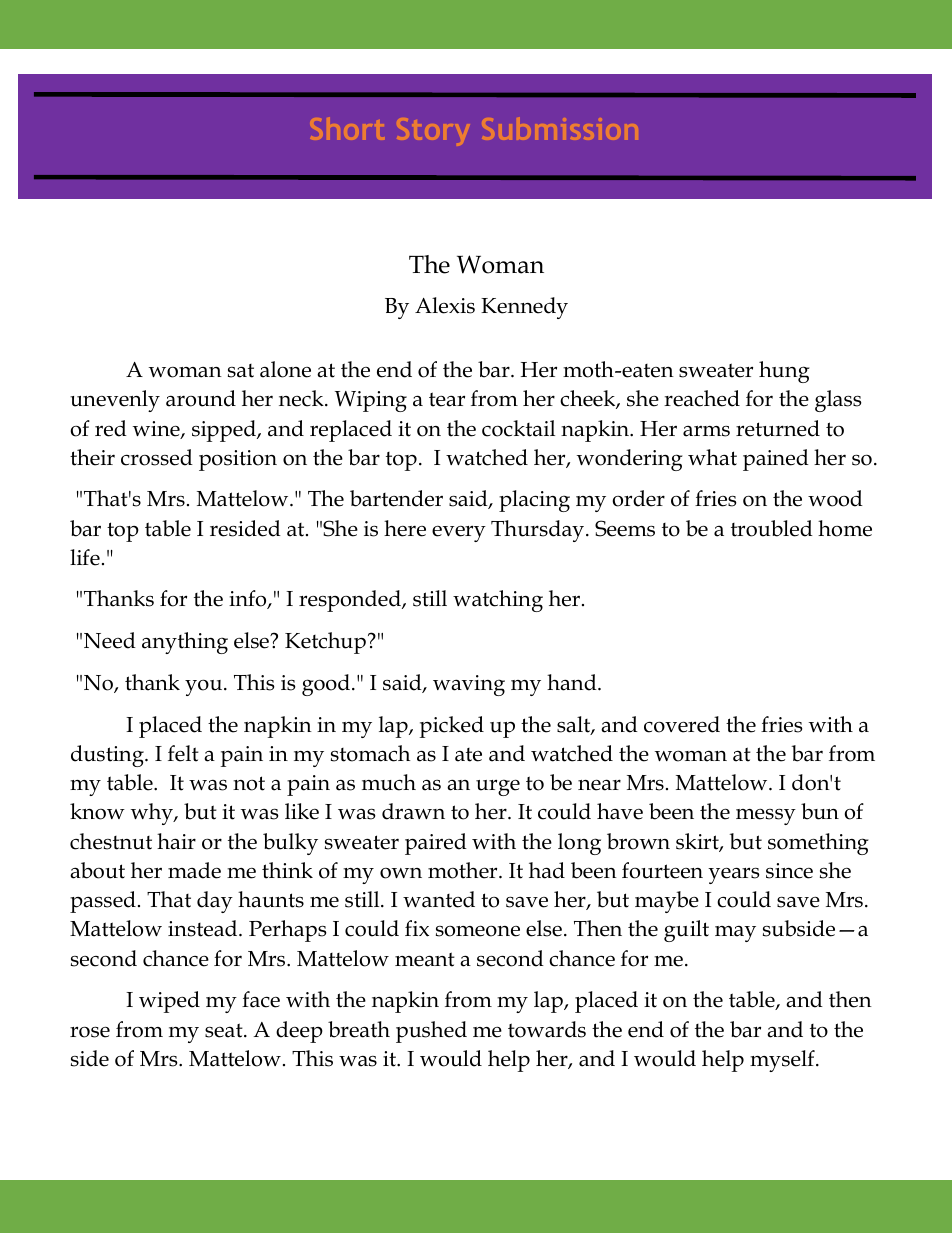 The image size is (952, 1233). What do you see at coordinates (225, 1030) in the screenshot?
I see `seat` at bounding box center [225, 1030].
